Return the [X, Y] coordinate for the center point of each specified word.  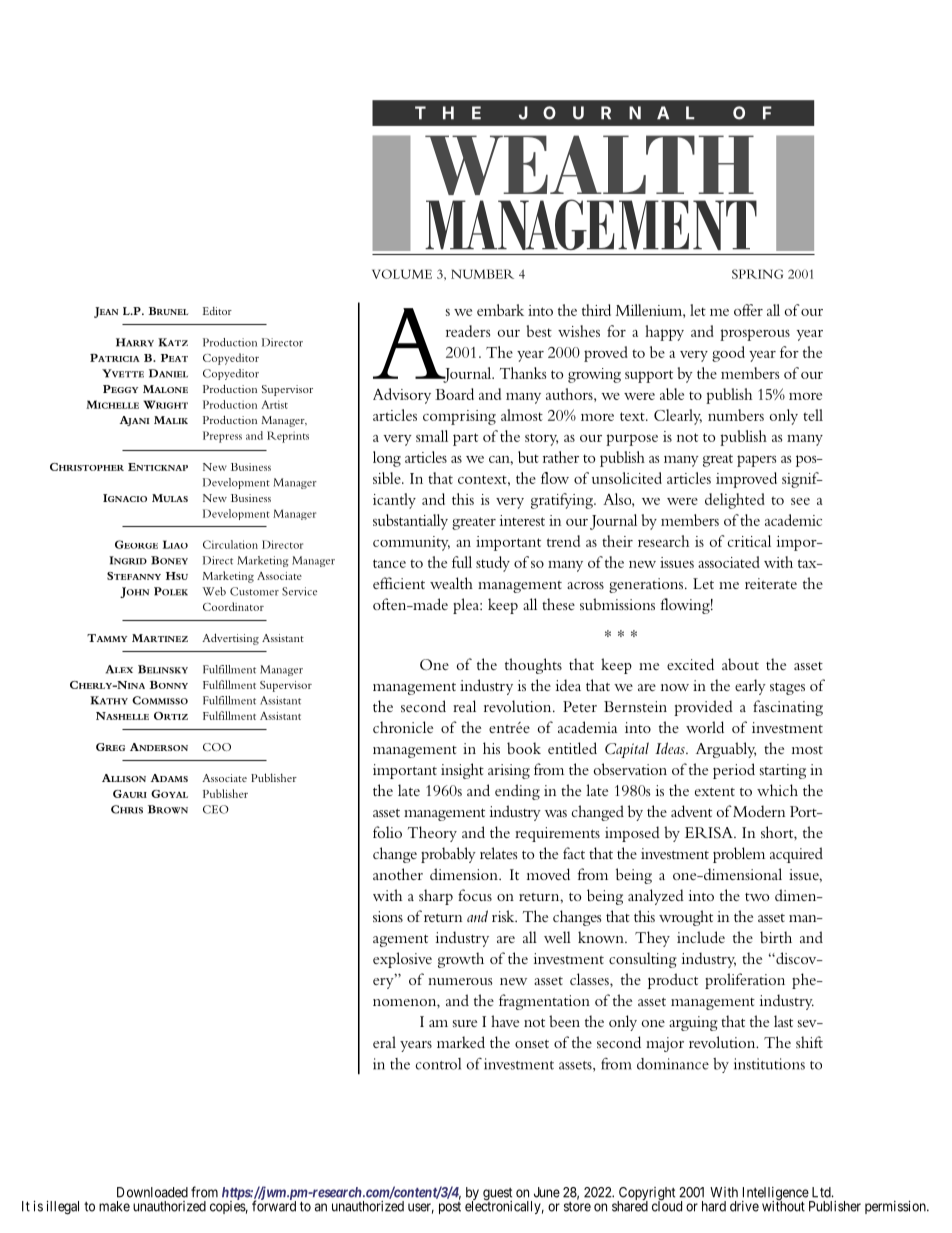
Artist [274, 404]
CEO [216, 809]
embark [500, 310]
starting [783, 771]
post [450, 1208]
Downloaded [152, 1192]
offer [748, 310]
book [524, 748]
